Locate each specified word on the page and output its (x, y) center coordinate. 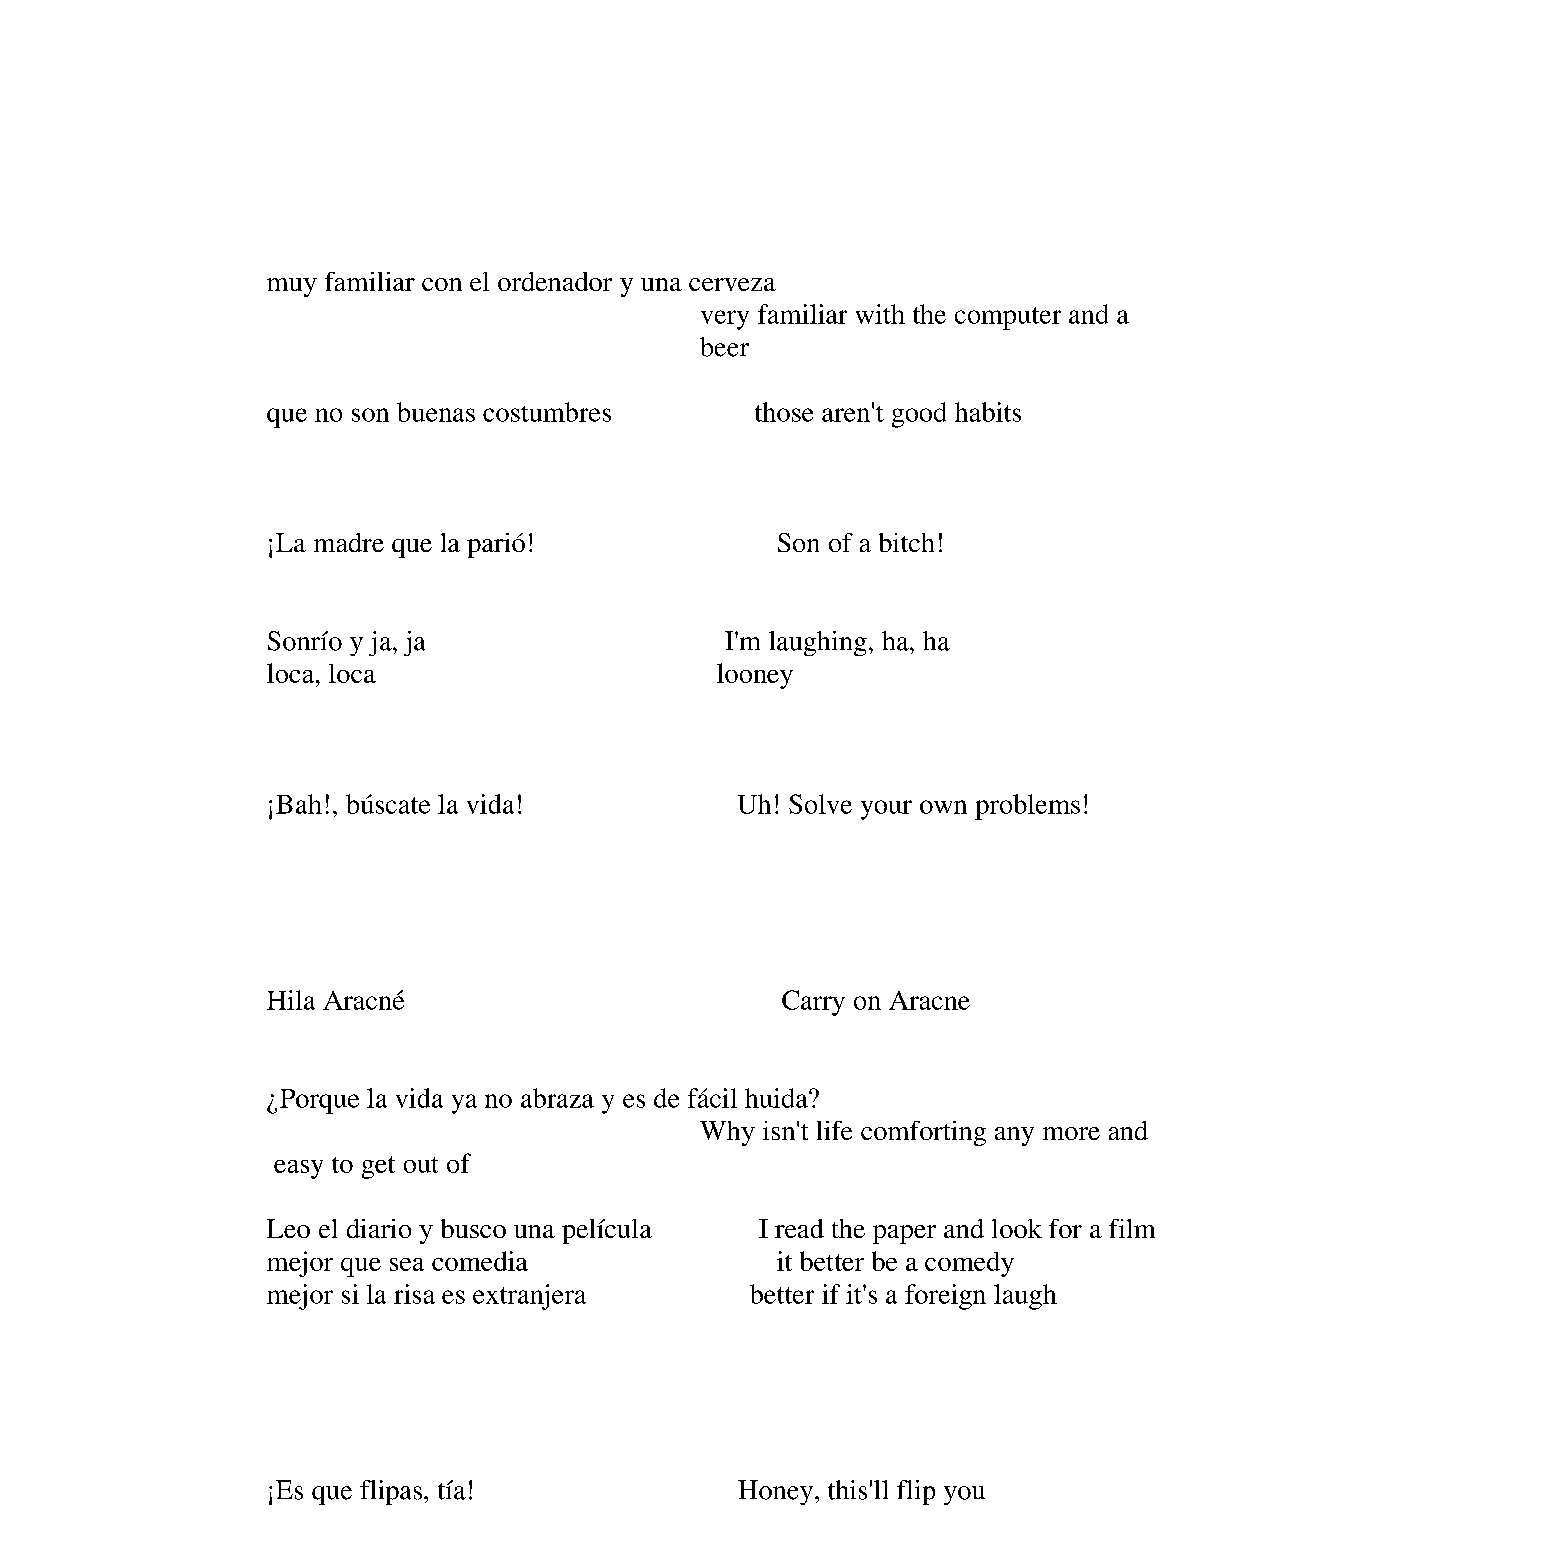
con (442, 284)
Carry (813, 1003)
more (1071, 1133)
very (725, 320)
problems (1027, 807)
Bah (299, 804)
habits (988, 412)
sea (407, 1264)
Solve (820, 804)
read (799, 1228)
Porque (319, 1101)
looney (755, 676)
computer (1008, 318)
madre (349, 542)
